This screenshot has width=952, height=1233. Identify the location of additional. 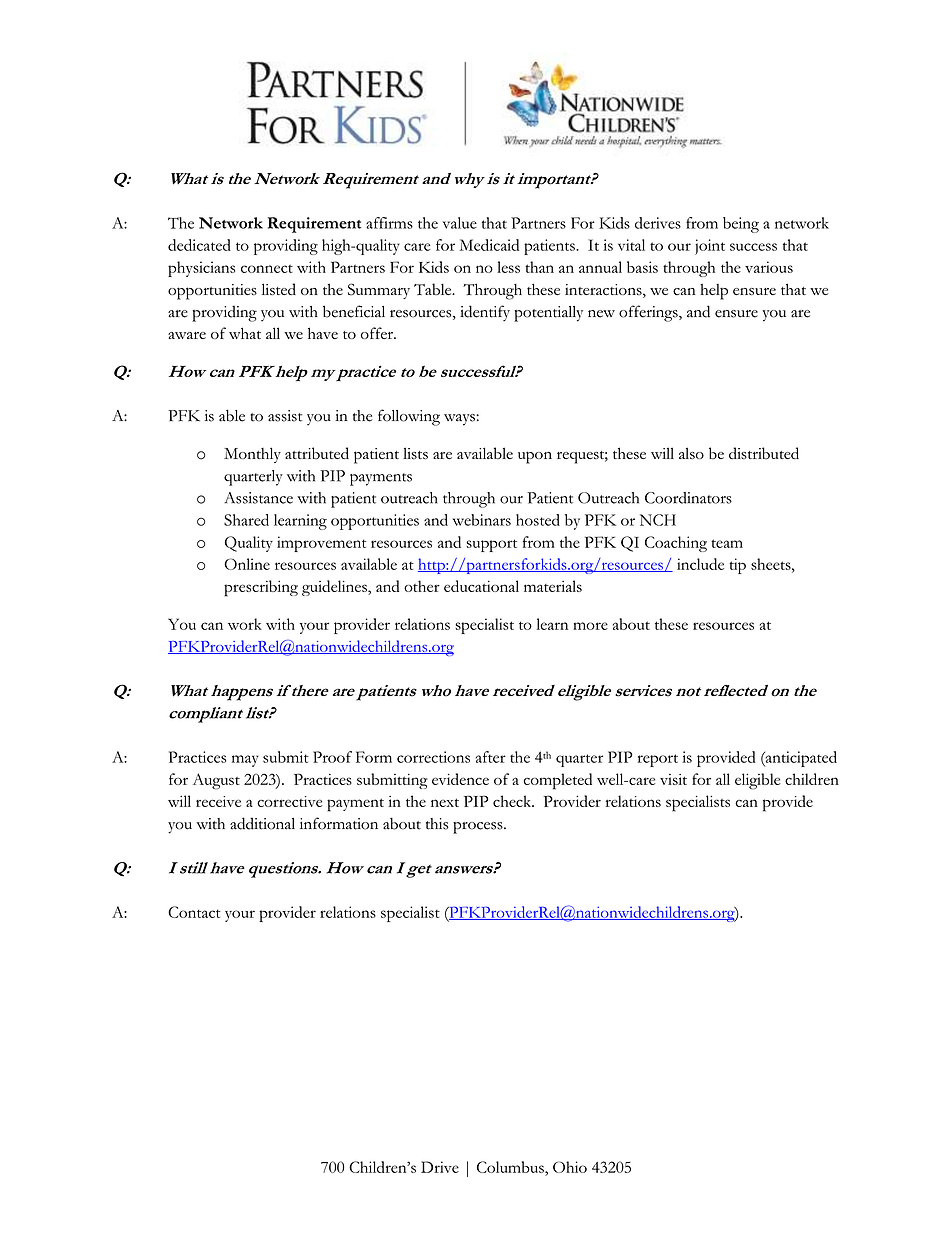
(262, 823).
